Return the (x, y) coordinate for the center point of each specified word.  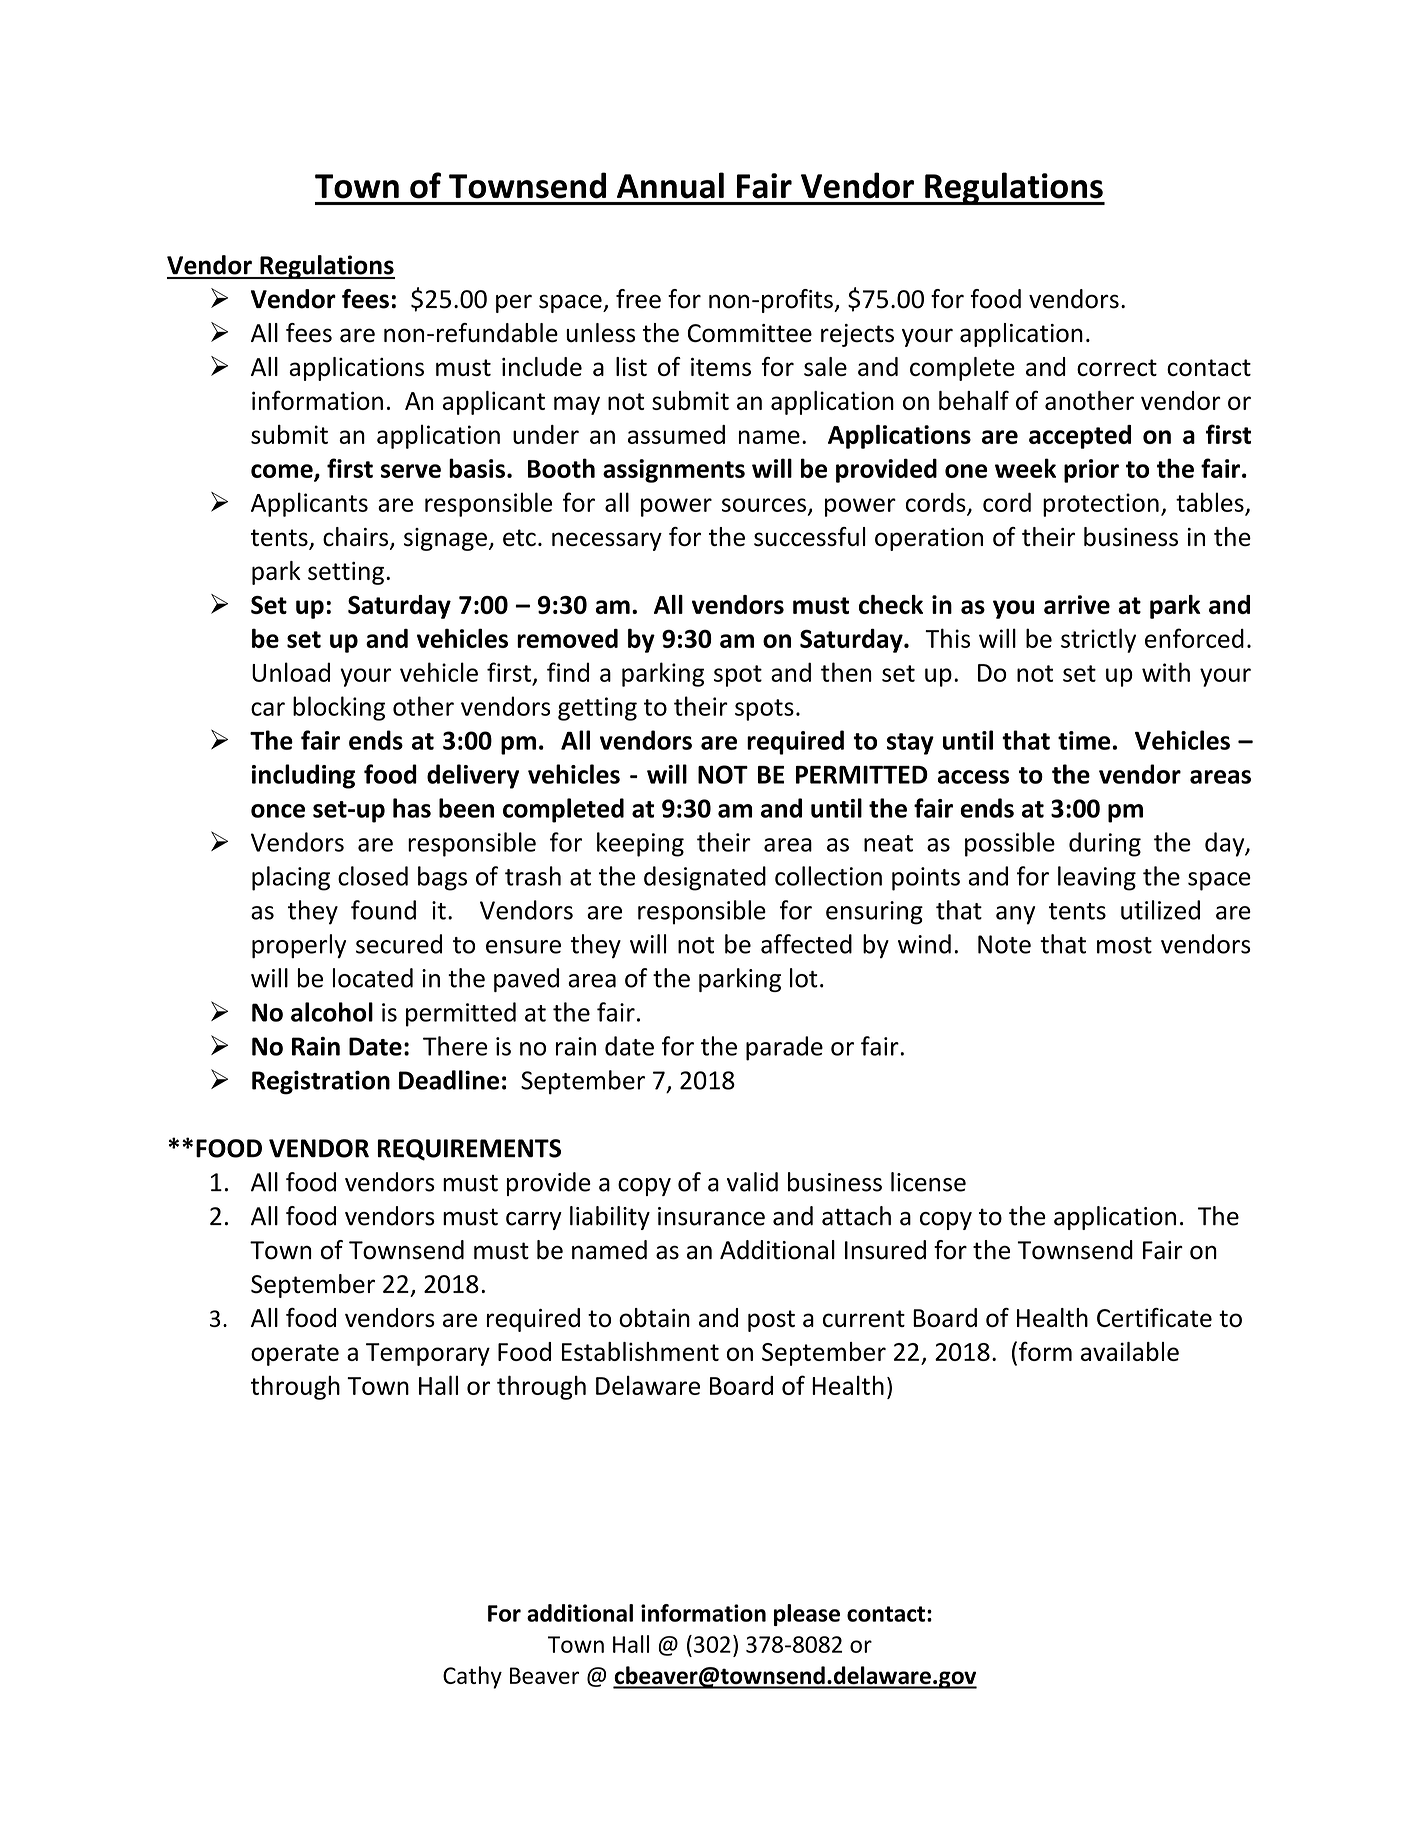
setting (346, 573)
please (807, 1615)
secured (399, 944)
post (771, 1321)
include (542, 366)
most (1124, 945)
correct (1117, 367)
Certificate (1154, 1317)
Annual (670, 185)
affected (806, 944)
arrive (1077, 604)
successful (810, 537)
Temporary (428, 1354)
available (1130, 1351)
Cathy (472, 1677)
